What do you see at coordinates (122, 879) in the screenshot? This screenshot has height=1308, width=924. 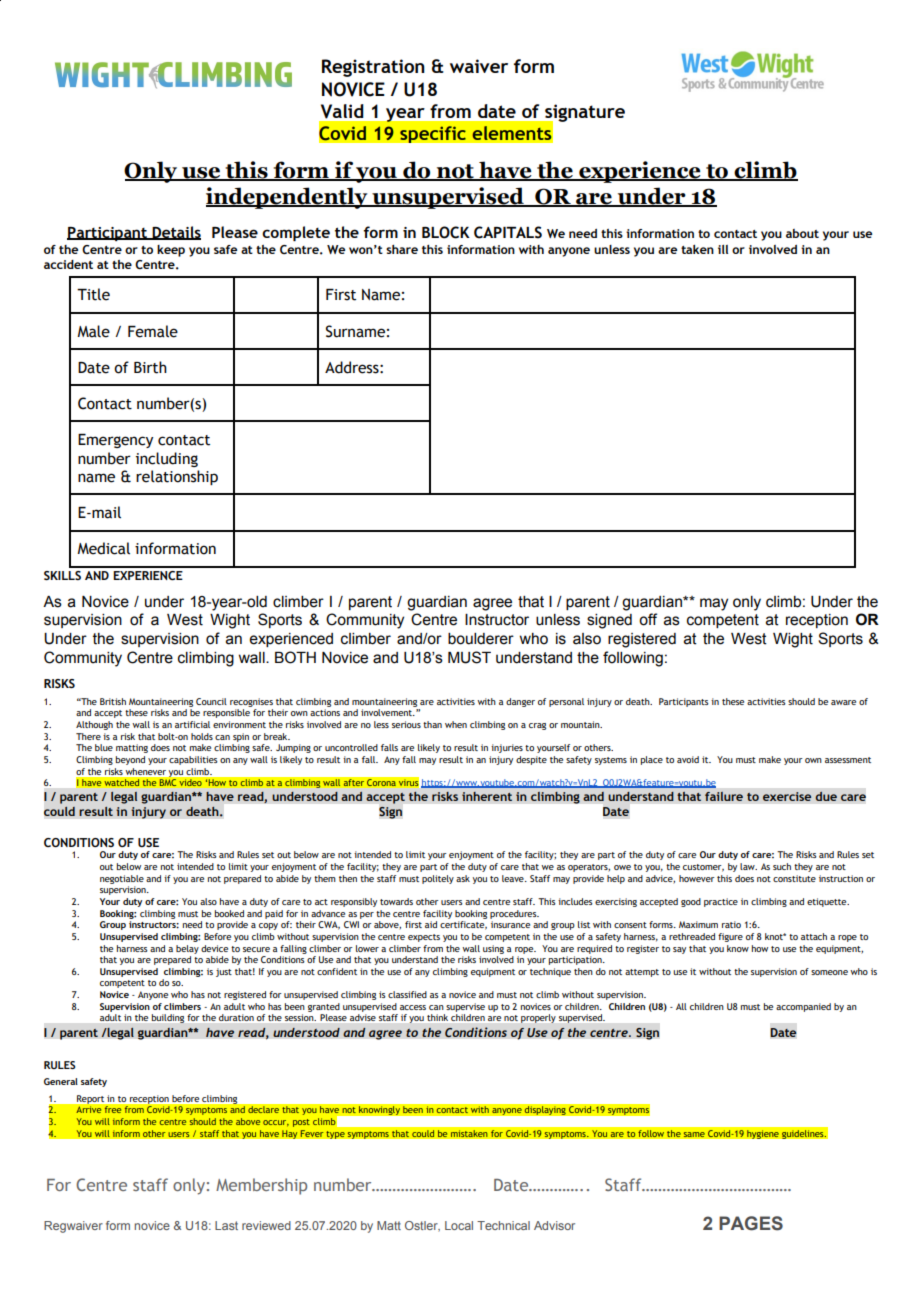 I see `negotiable` at bounding box center [122, 879].
